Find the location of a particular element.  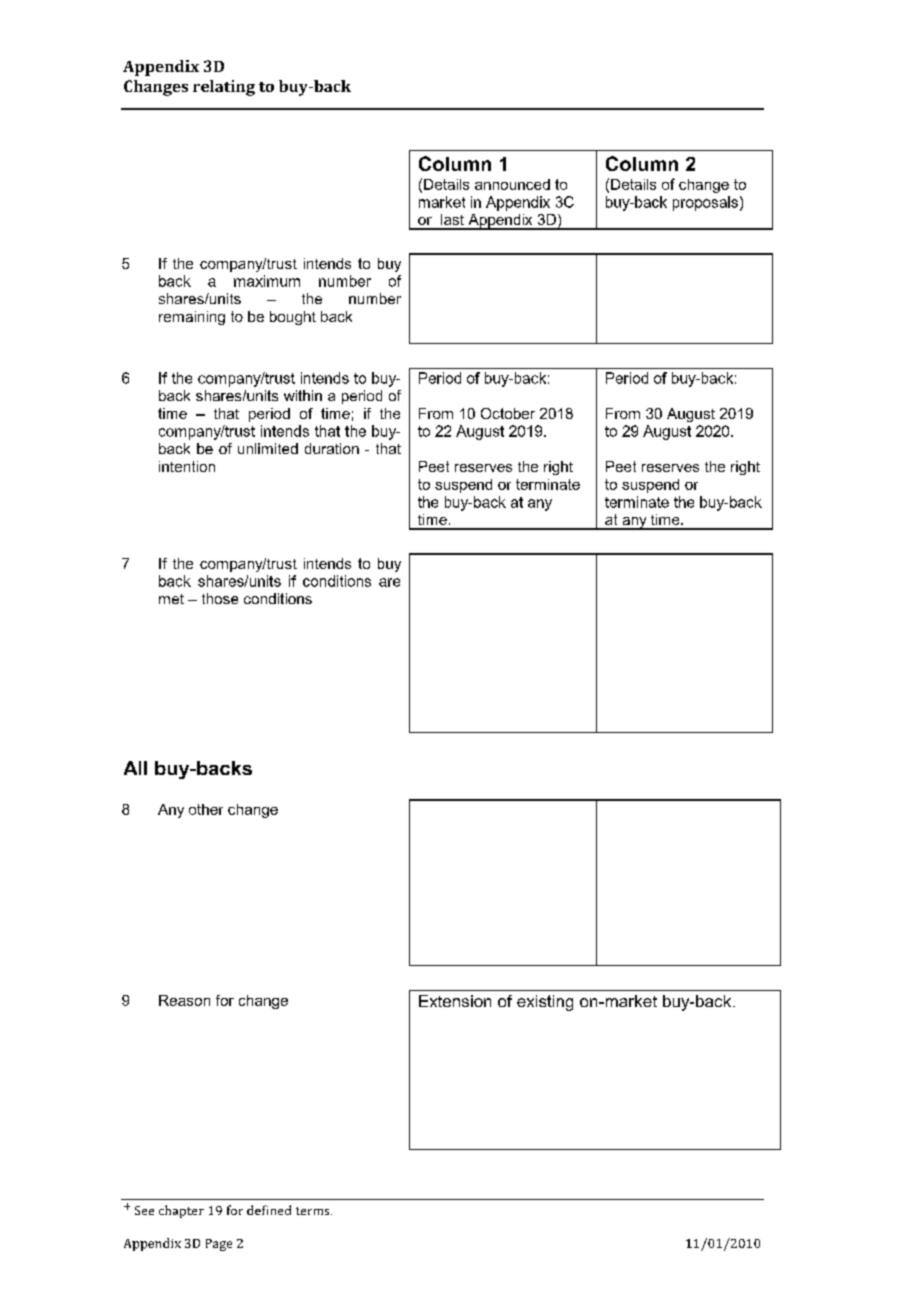

intention is located at coordinates (187, 466).
